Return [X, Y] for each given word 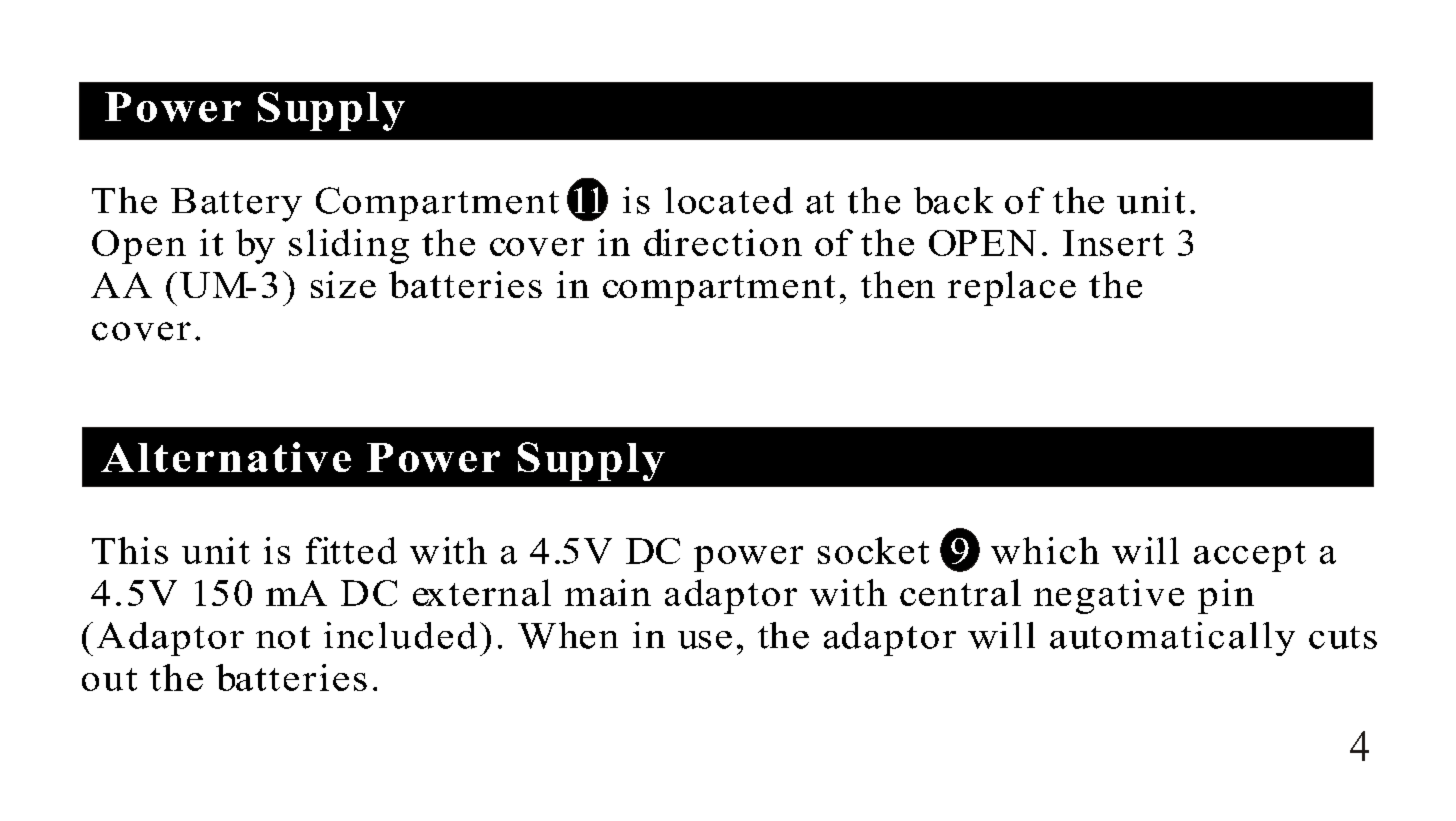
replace [1012, 288]
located [729, 200]
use [705, 640]
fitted [351, 550]
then [898, 284]
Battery [236, 205]
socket [873, 550]
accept [1250, 556]
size [343, 284]
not [283, 637]
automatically [1172, 639]
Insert [1113, 243]
